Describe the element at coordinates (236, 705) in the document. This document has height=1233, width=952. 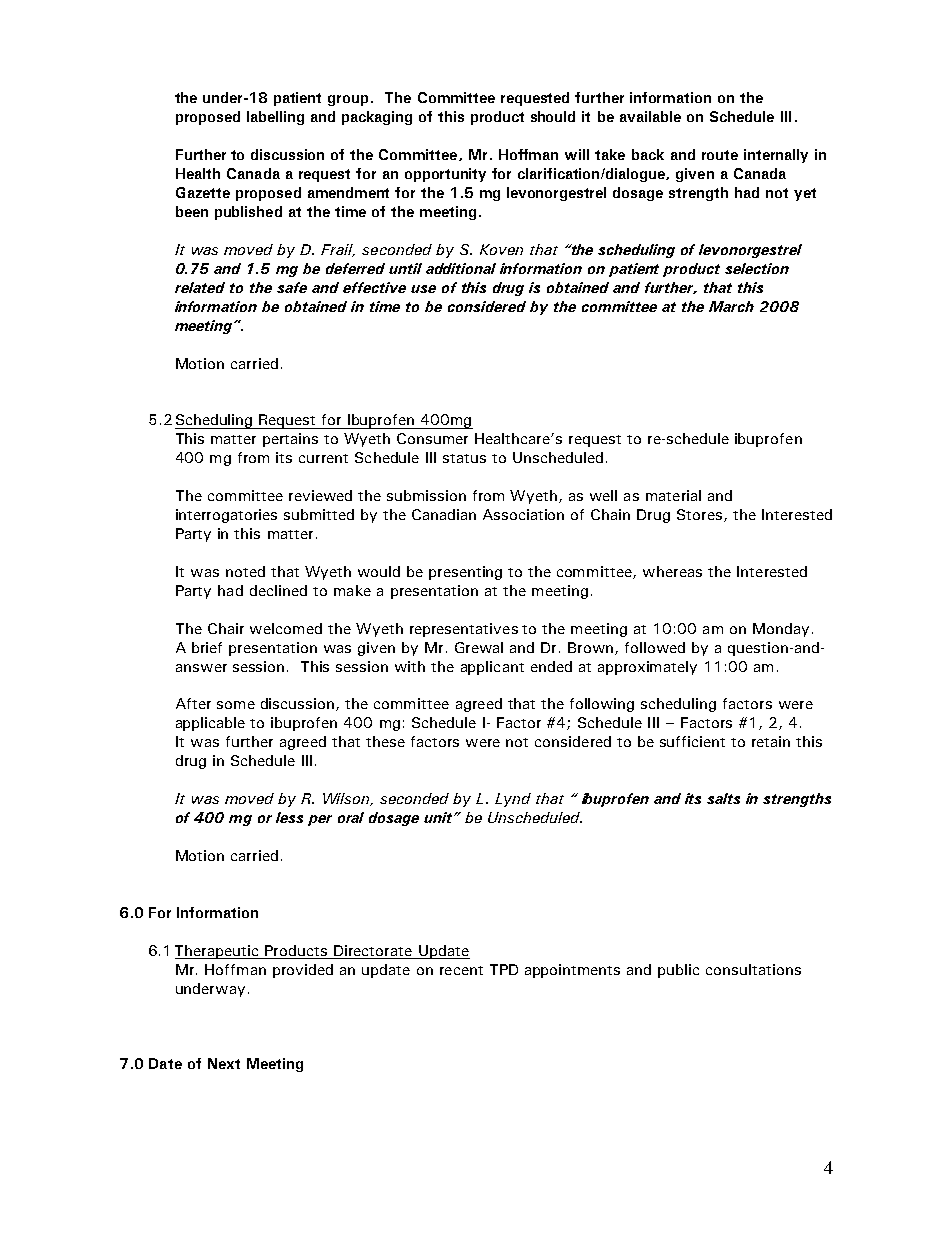
I see `some` at that location.
